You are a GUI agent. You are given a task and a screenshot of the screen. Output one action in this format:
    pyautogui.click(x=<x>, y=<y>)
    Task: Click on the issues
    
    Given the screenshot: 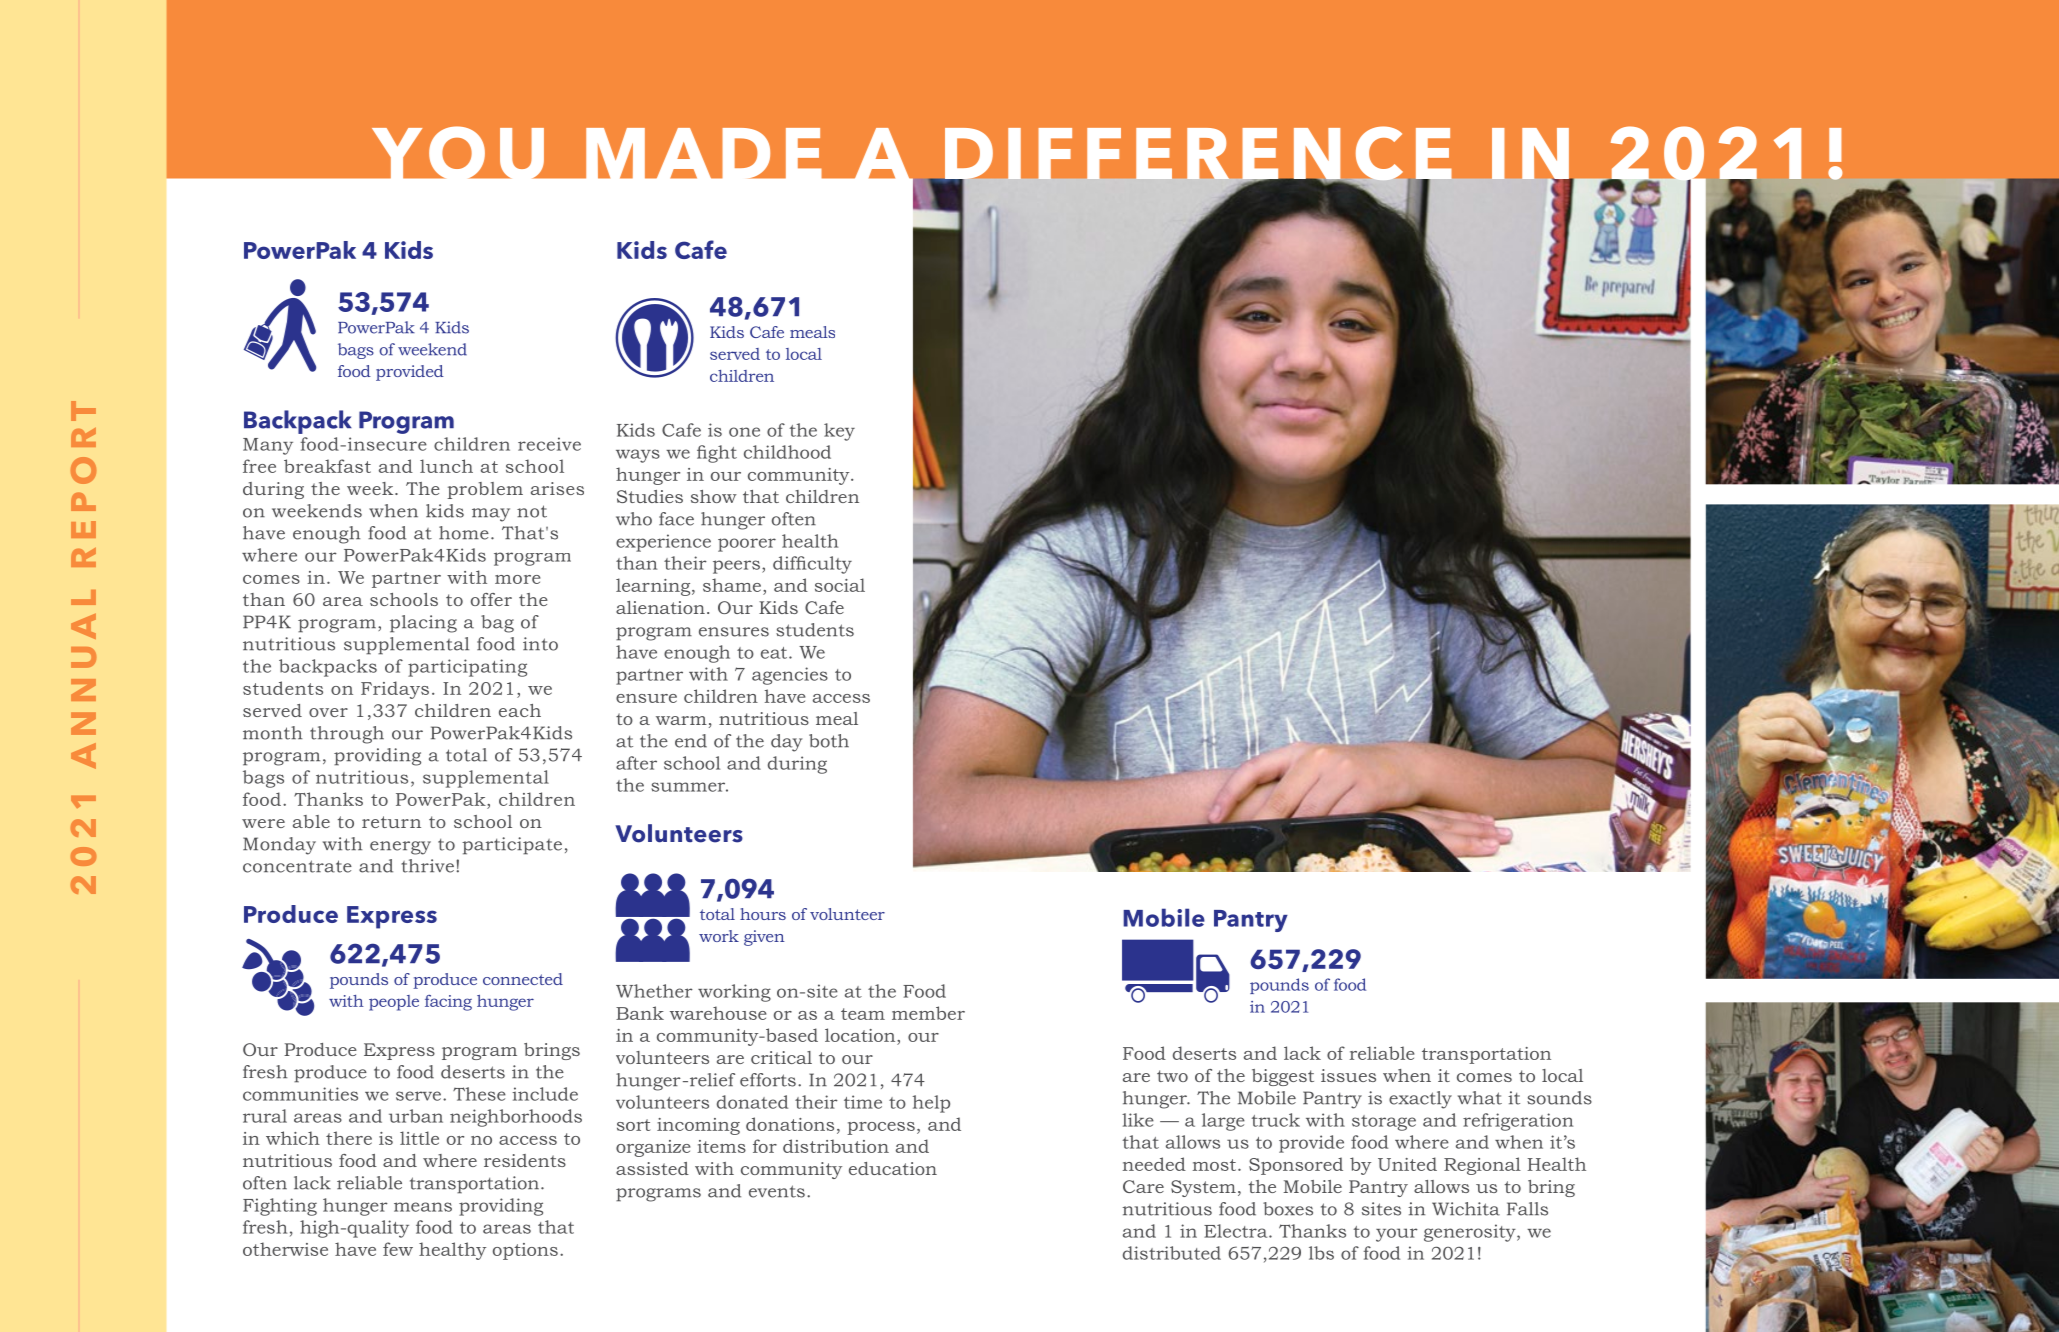 What is the action you would take?
    pyautogui.click(x=1348, y=1075)
